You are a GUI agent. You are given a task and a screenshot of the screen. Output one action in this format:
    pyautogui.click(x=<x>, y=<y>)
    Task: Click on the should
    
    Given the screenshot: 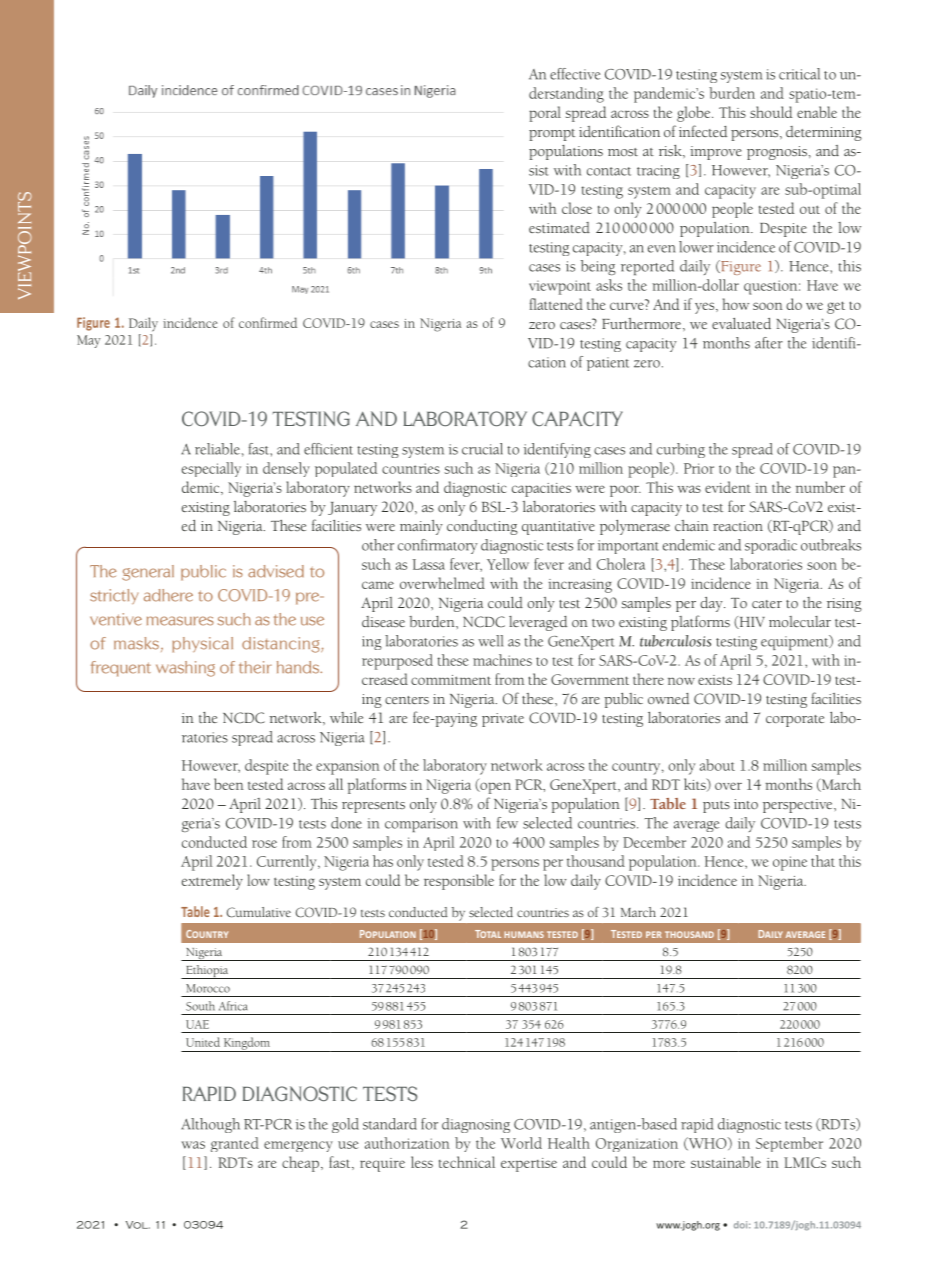 What is the action you would take?
    pyautogui.click(x=771, y=112)
